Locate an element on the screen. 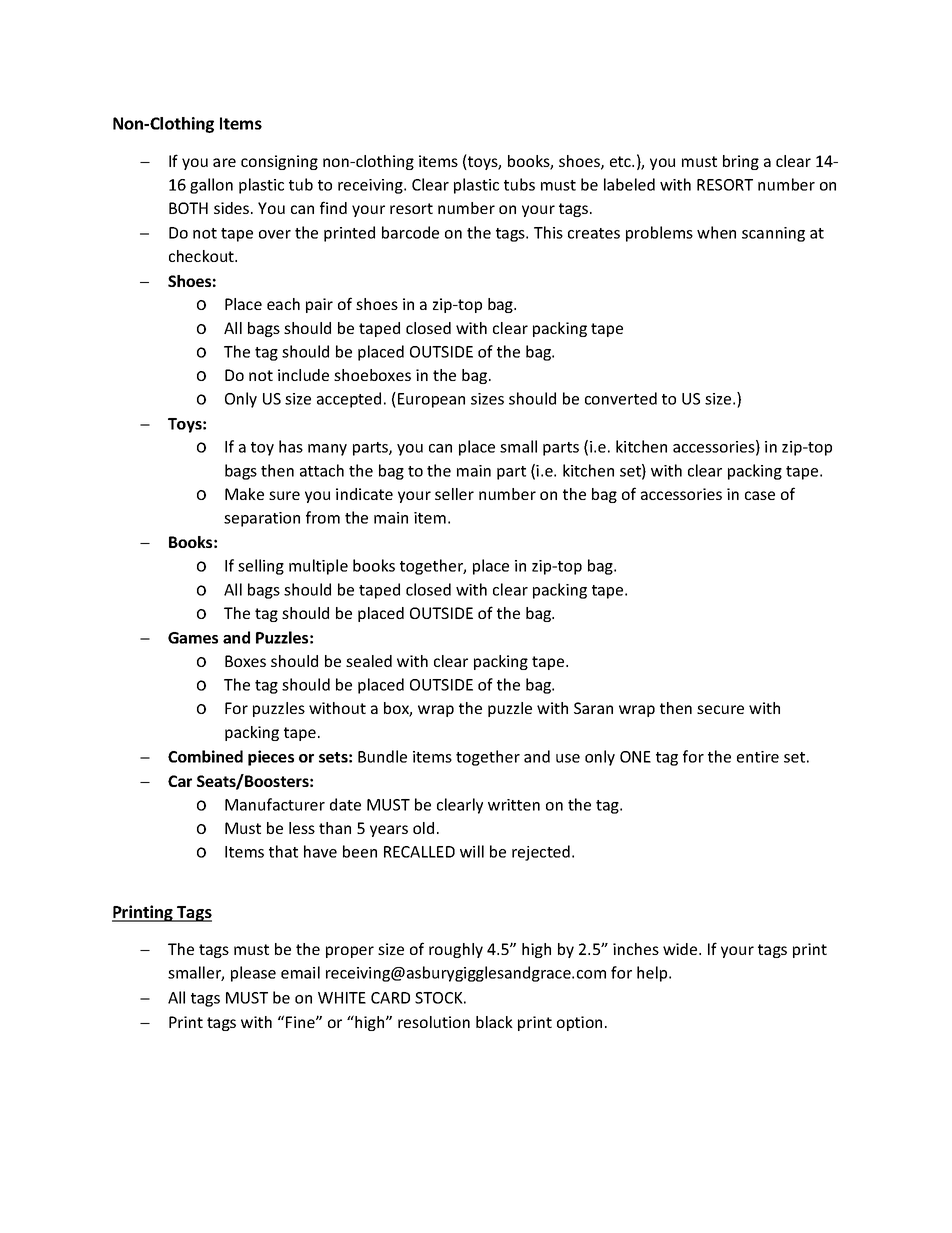 This screenshot has height=1233, width=952. please is located at coordinates (253, 974).
